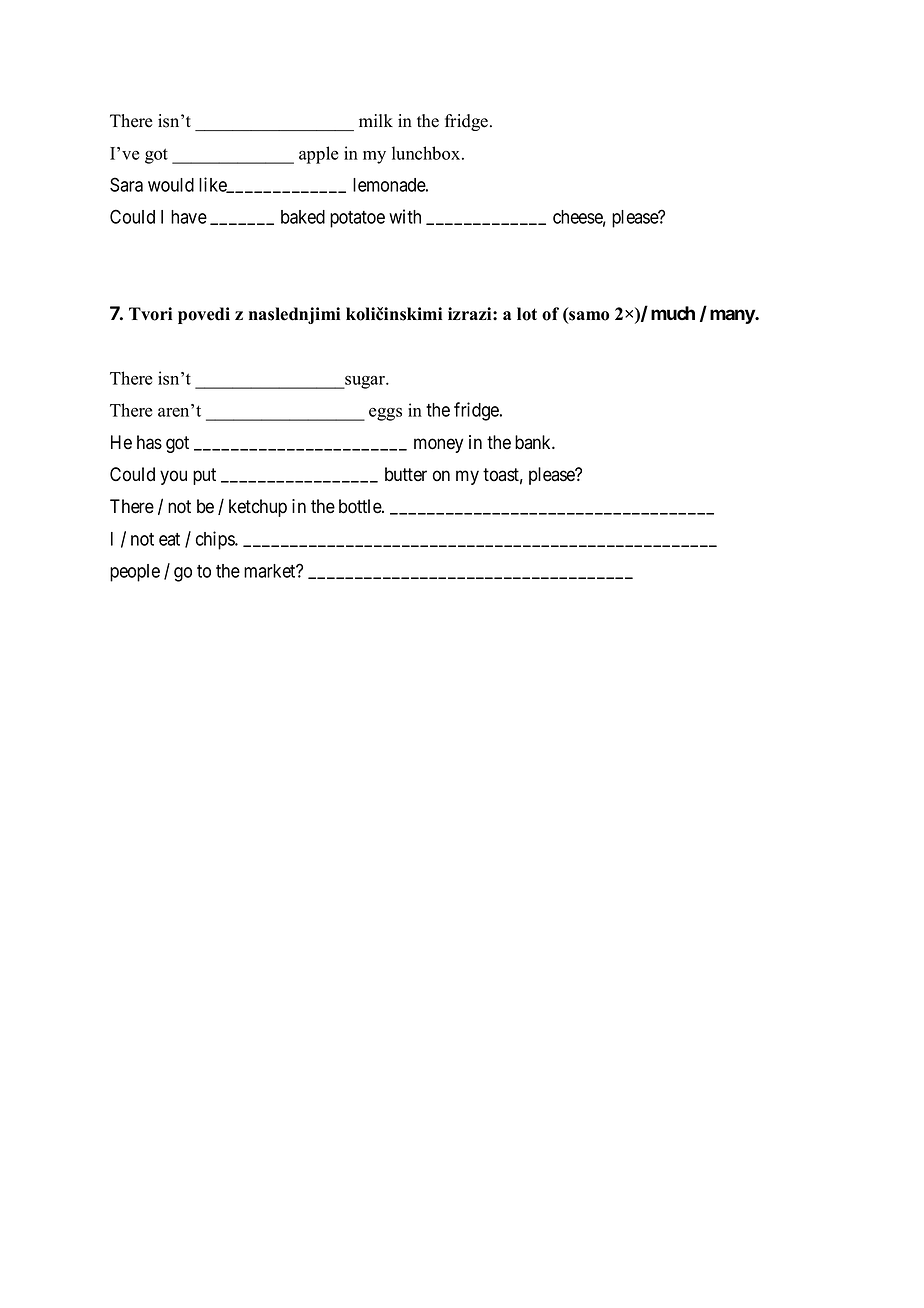 The height and width of the screenshot is (1308, 924). Describe the element at coordinates (169, 539) in the screenshot. I see `eat` at that location.
